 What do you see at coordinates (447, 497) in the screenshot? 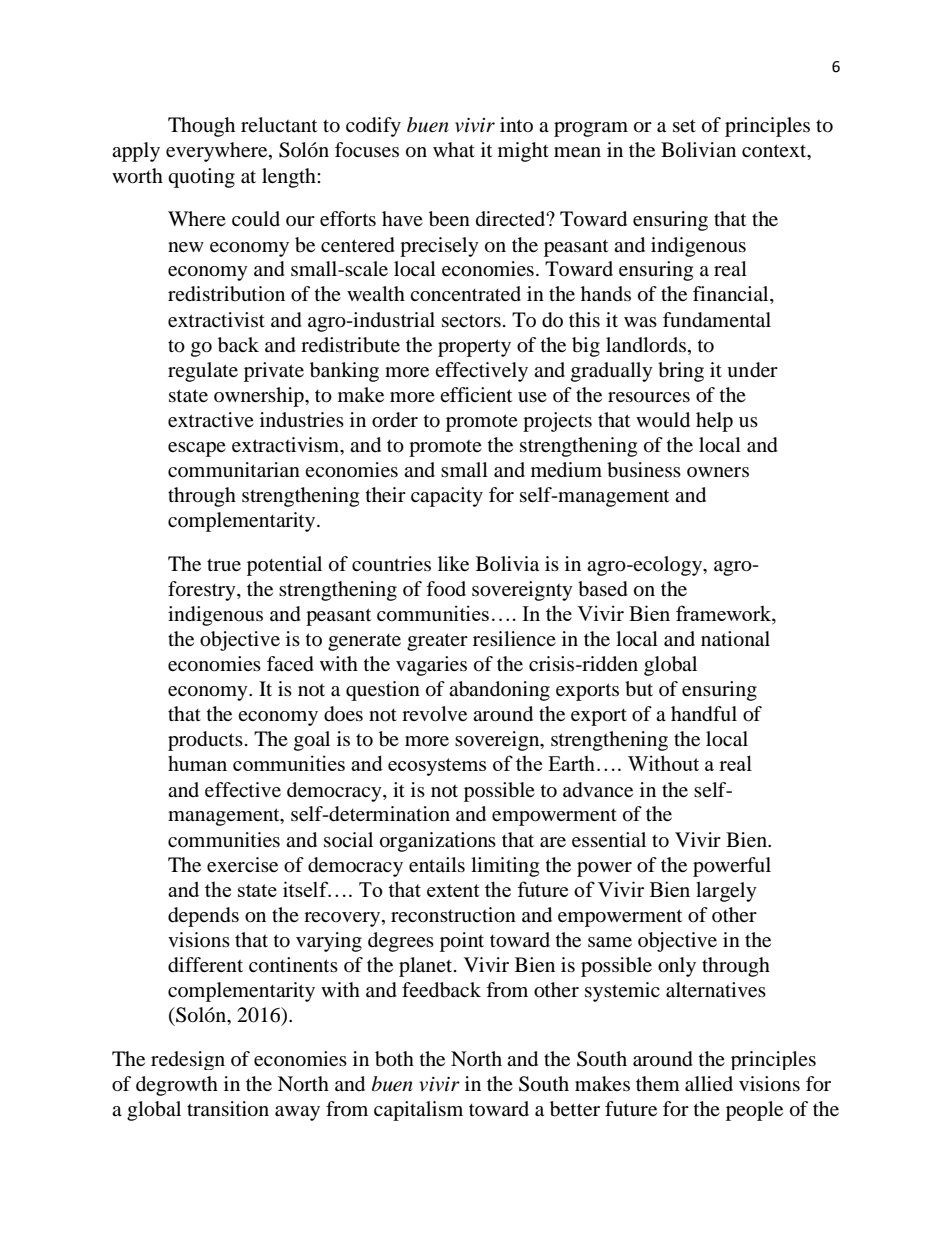
I see `capacity` at bounding box center [447, 497].
